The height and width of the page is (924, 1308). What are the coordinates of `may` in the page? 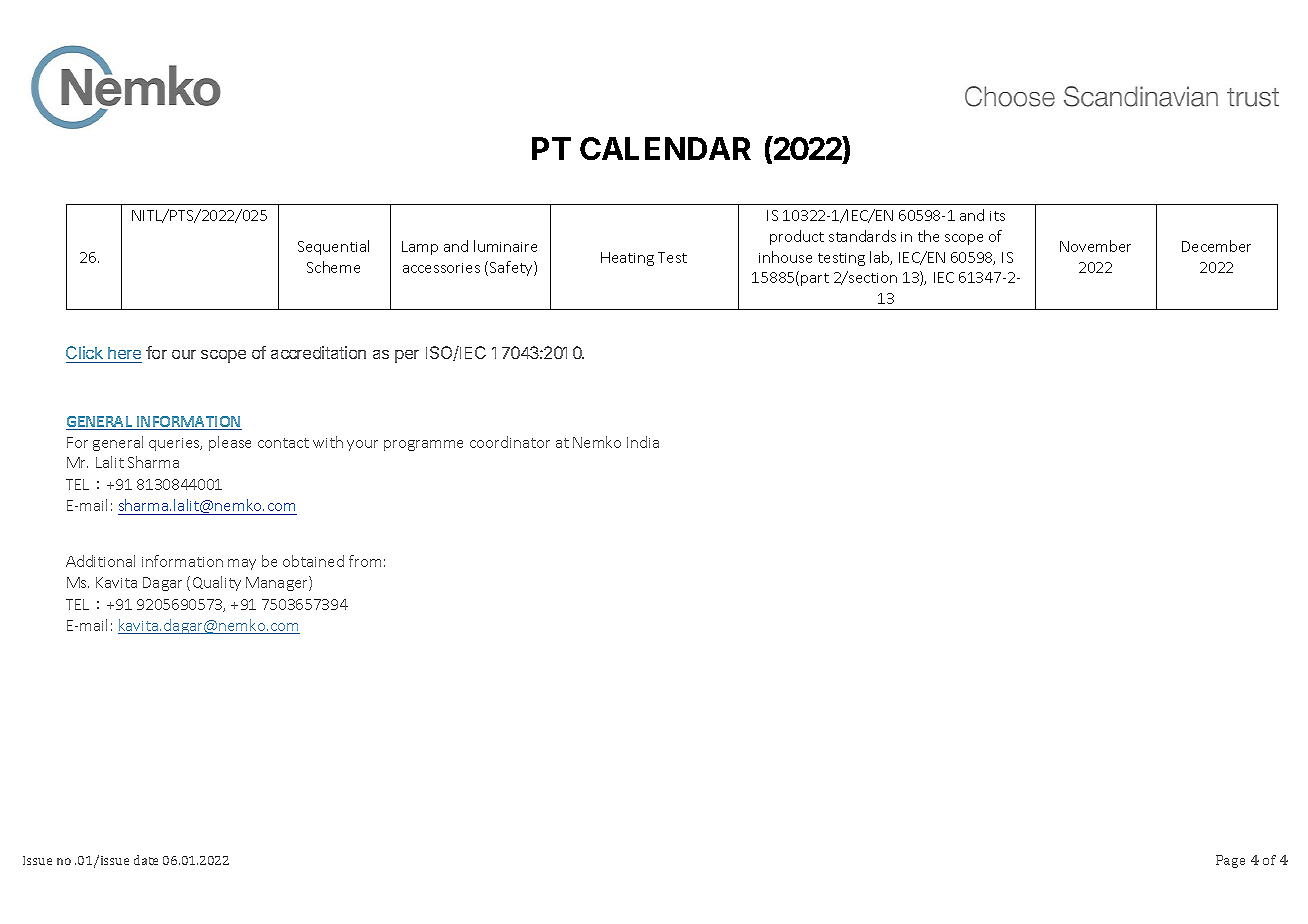 It's located at (242, 564).
